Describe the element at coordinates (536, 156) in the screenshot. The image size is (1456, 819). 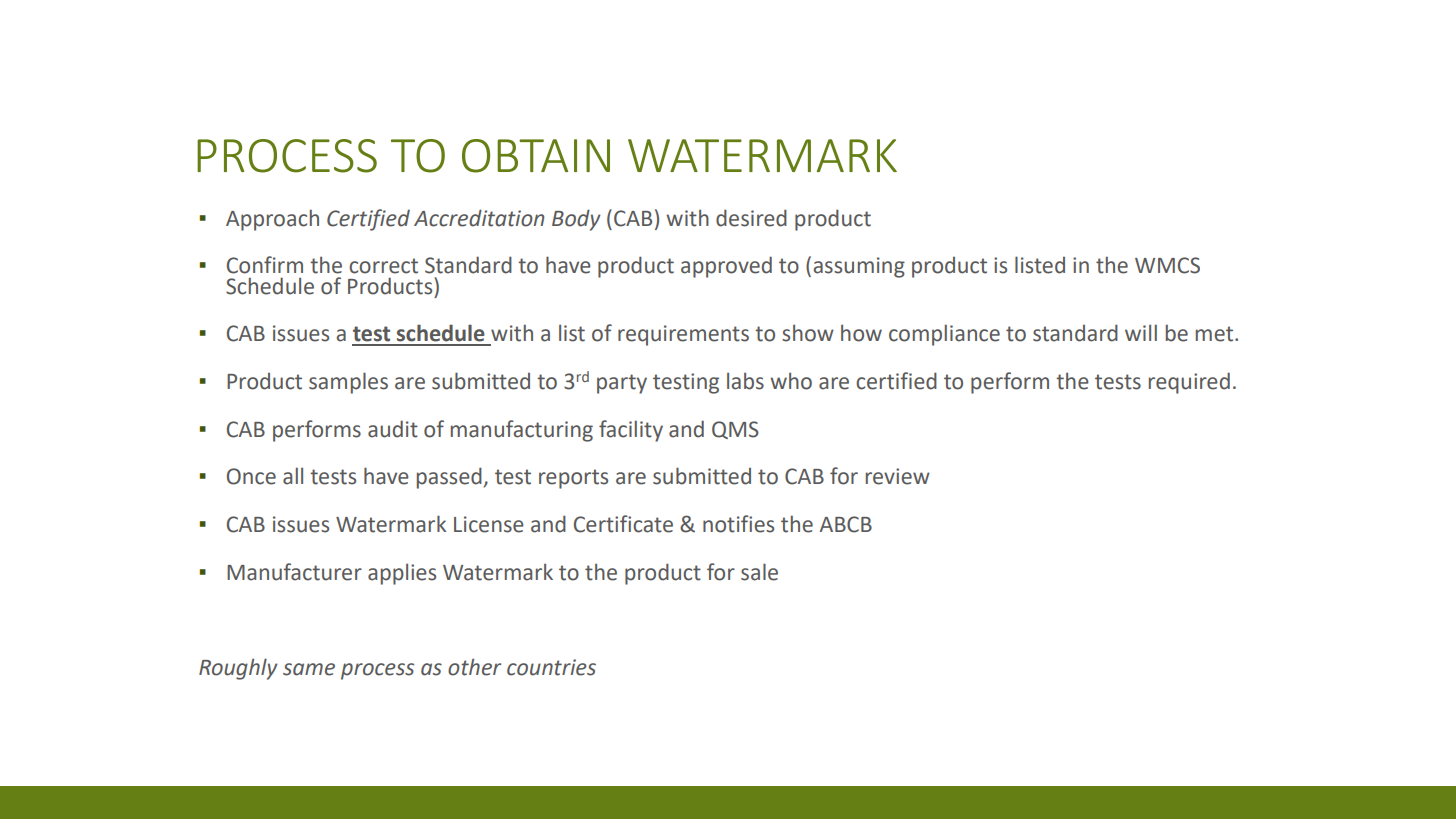
I see `OBTAIN` at that location.
